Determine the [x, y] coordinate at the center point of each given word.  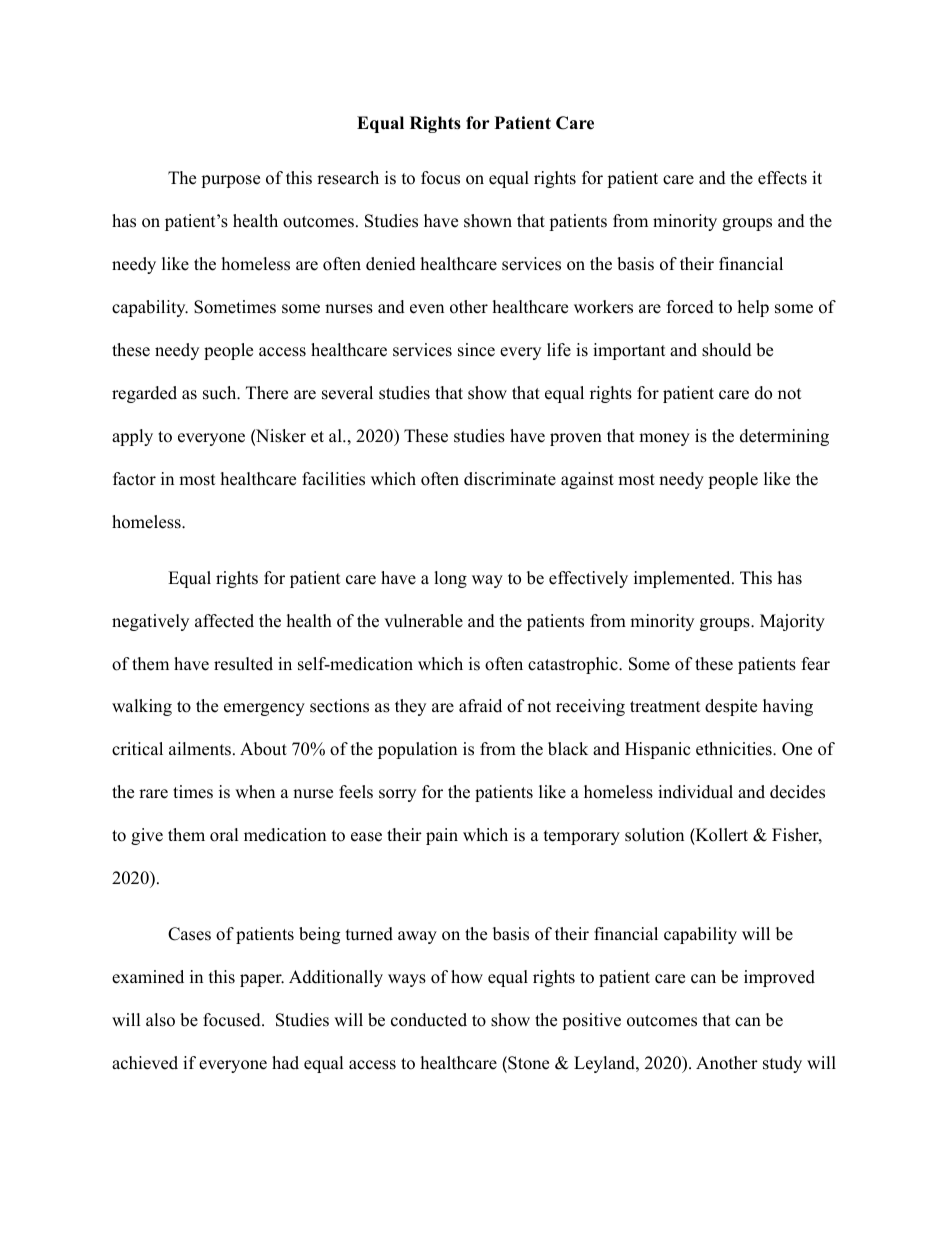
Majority [792, 622]
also [160, 1020]
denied [391, 264]
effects [782, 178]
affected [224, 621]
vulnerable [423, 621]
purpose [230, 181]
